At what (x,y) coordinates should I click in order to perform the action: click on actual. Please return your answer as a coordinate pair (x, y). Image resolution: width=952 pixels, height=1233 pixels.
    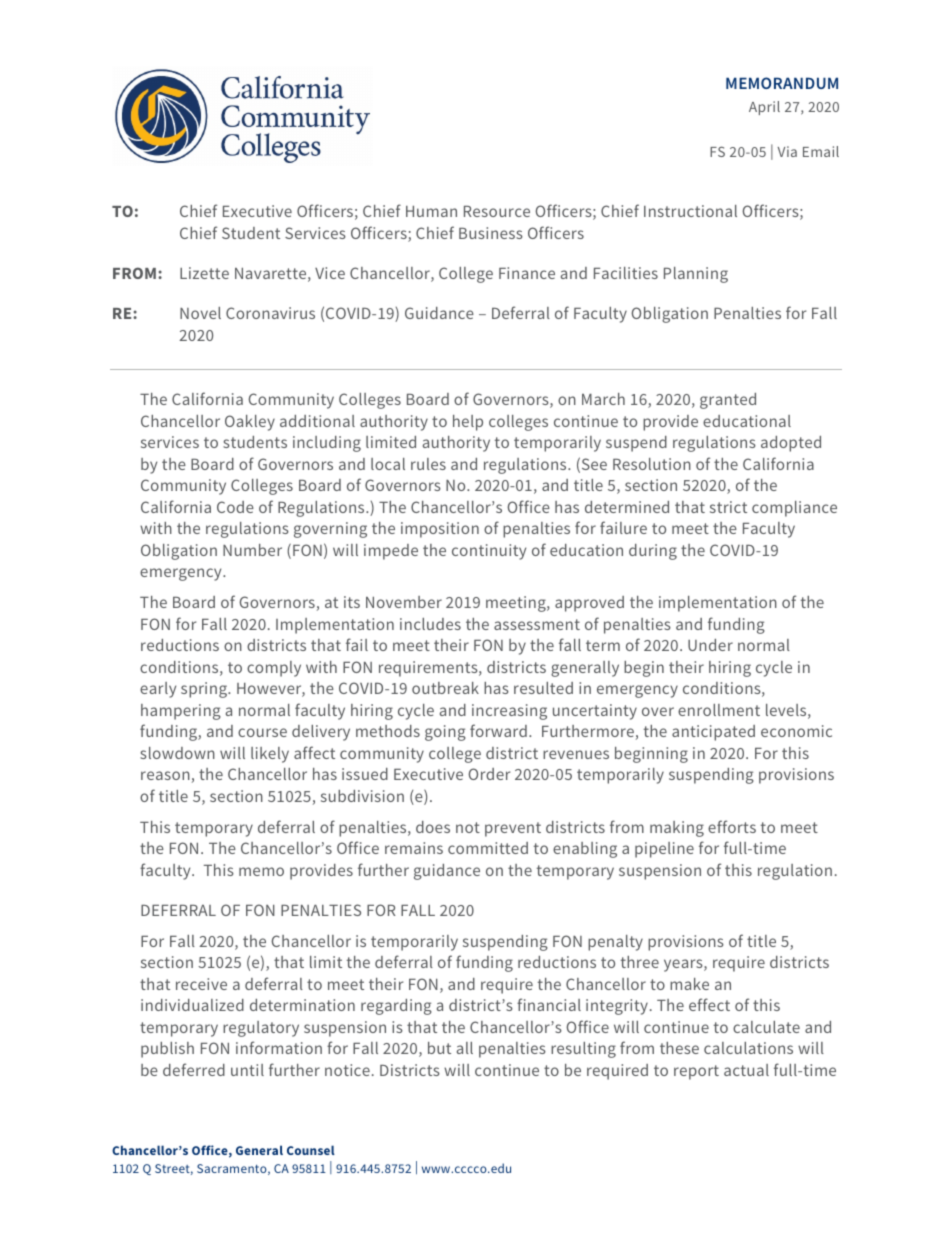
    Looking at the image, I should click on (746, 1070).
